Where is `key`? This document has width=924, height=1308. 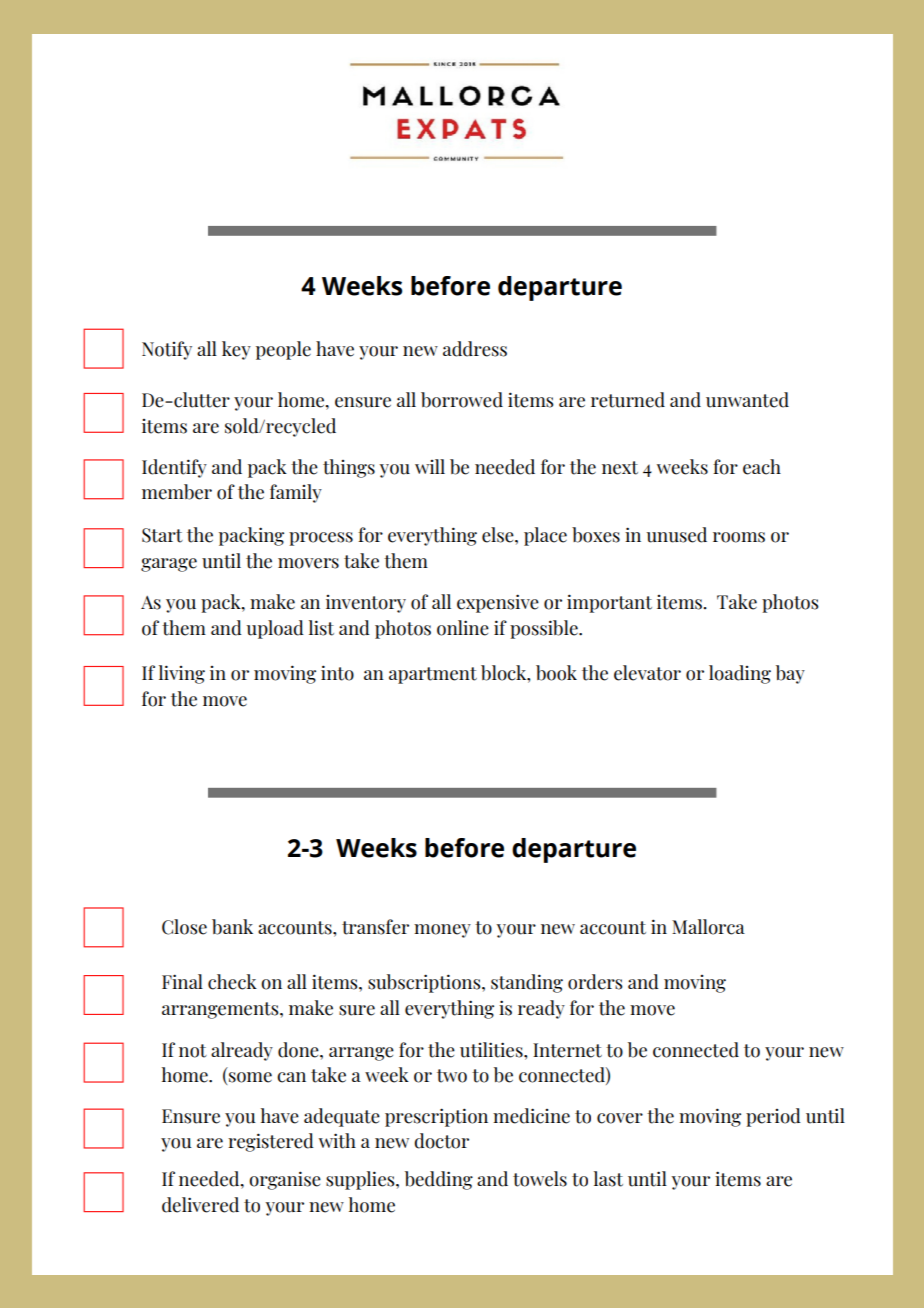
key is located at coordinates (236, 350).
